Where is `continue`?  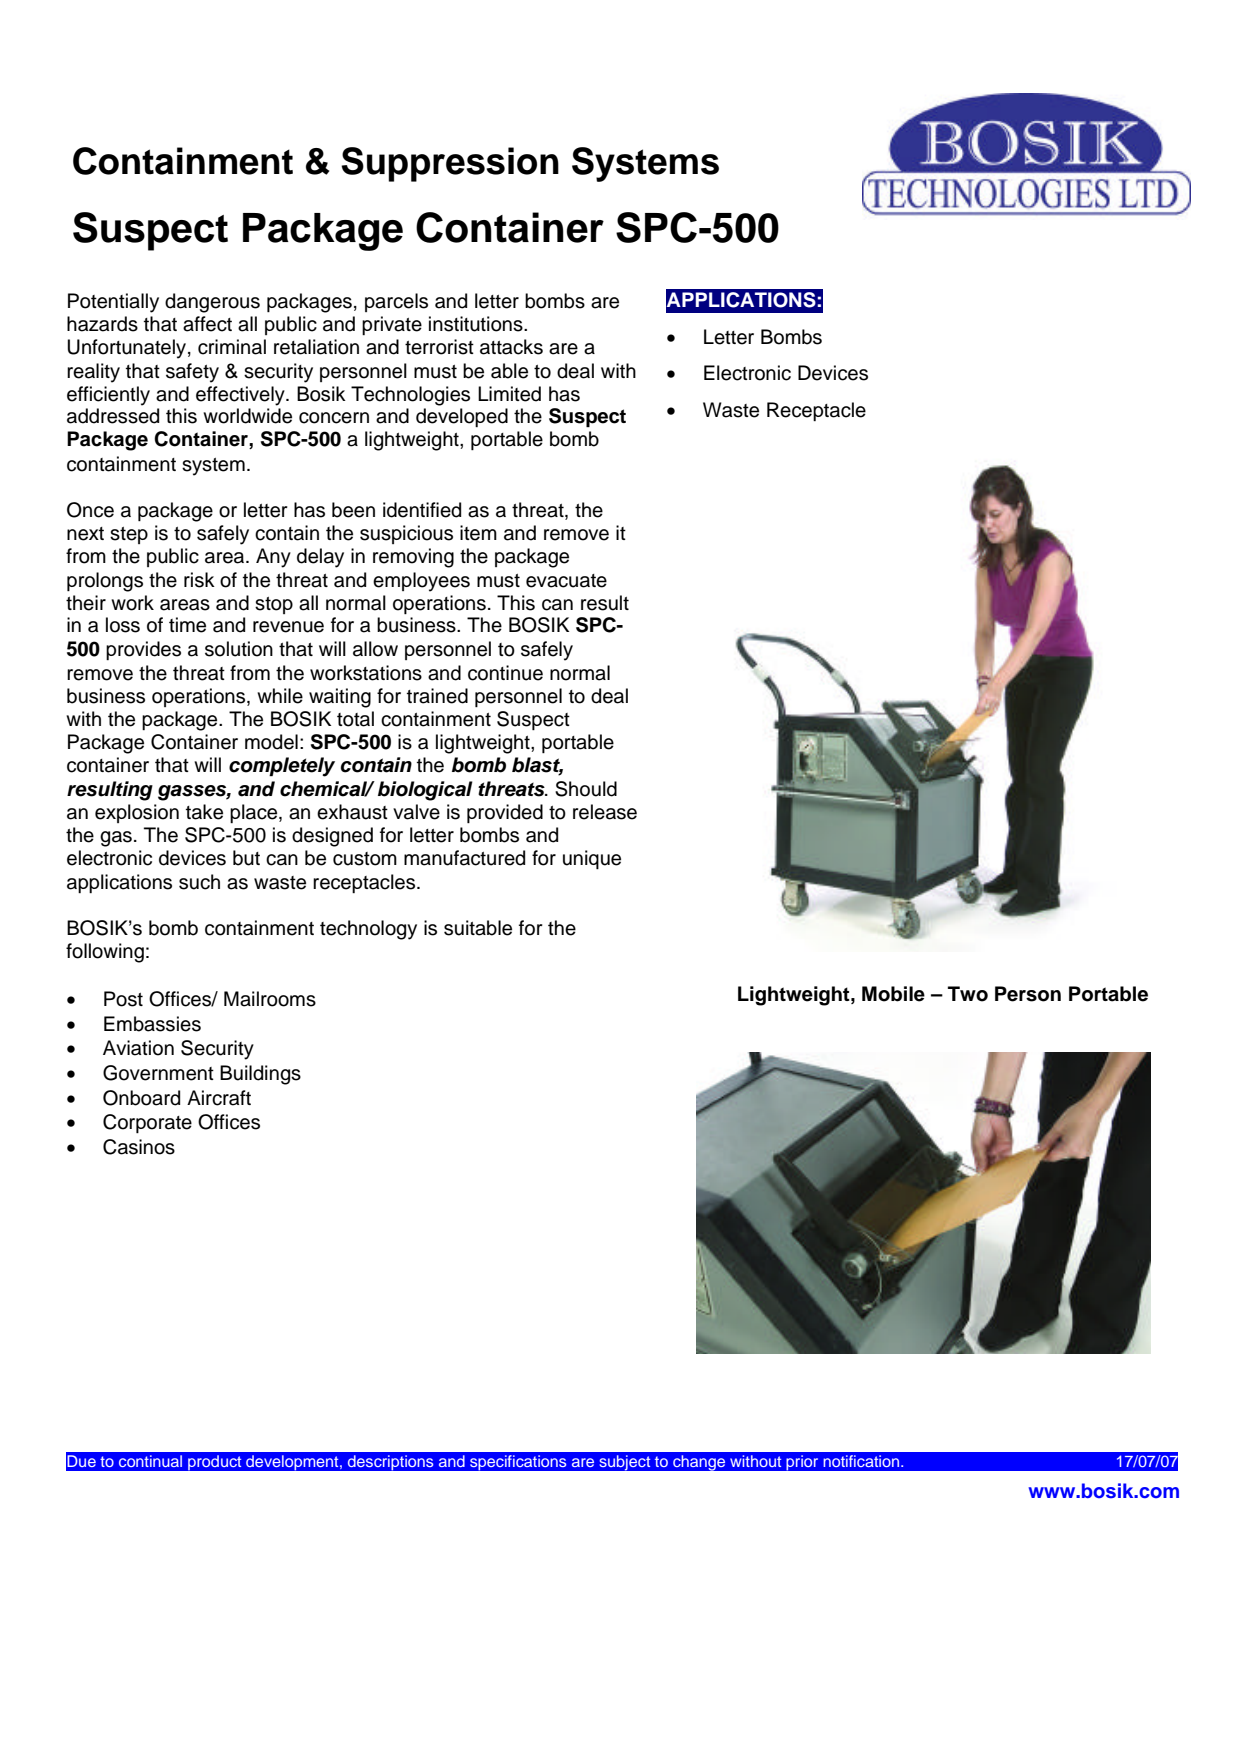
continue is located at coordinates (505, 673).
